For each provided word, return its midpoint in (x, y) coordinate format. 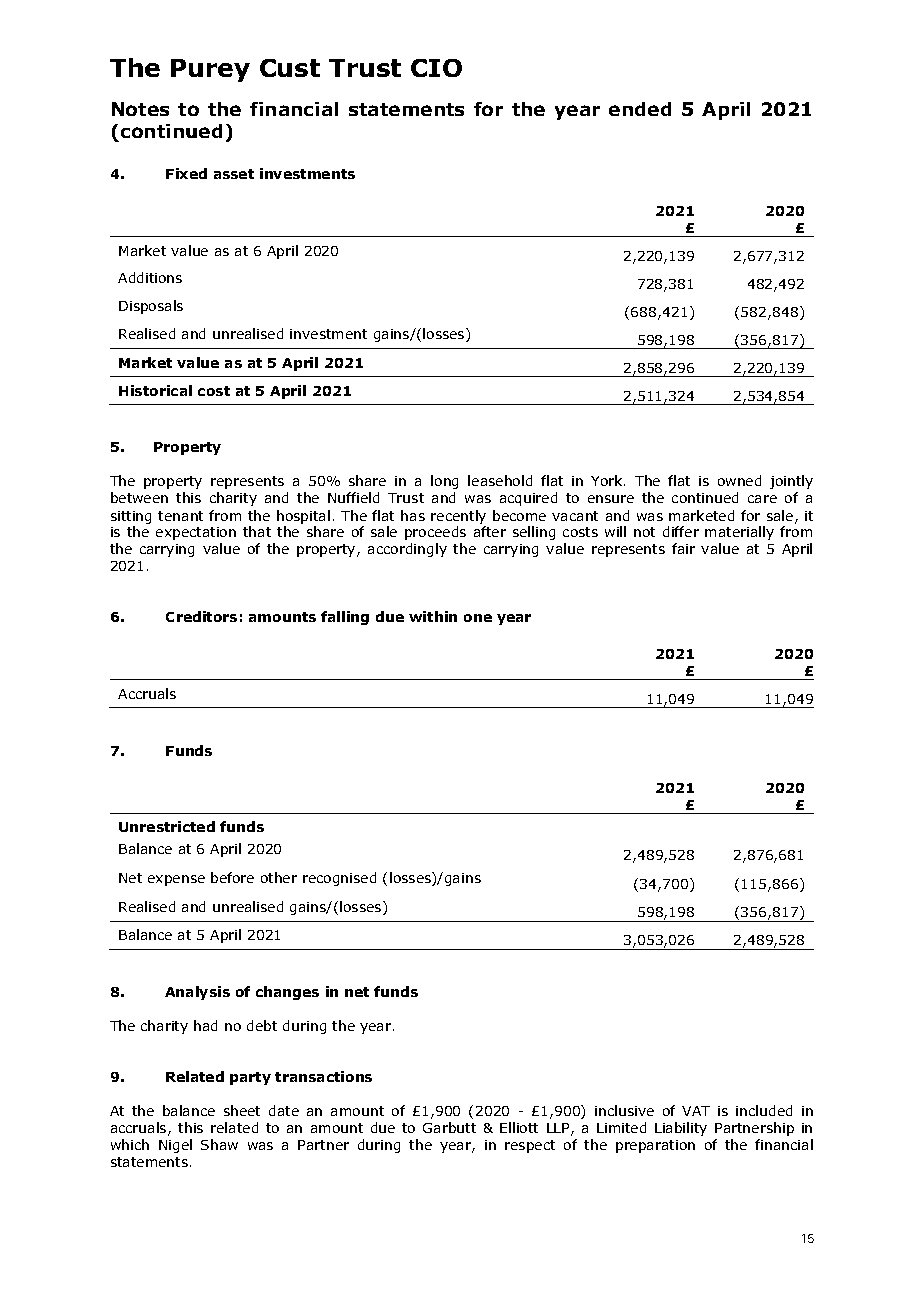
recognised (339, 879)
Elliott (519, 1127)
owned (739, 480)
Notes (140, 109)
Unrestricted (167, 826)
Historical (155, 390)
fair (683, 548)
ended (640, 109)
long (444, 482)
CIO (436, 68)
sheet (242, 1110)
